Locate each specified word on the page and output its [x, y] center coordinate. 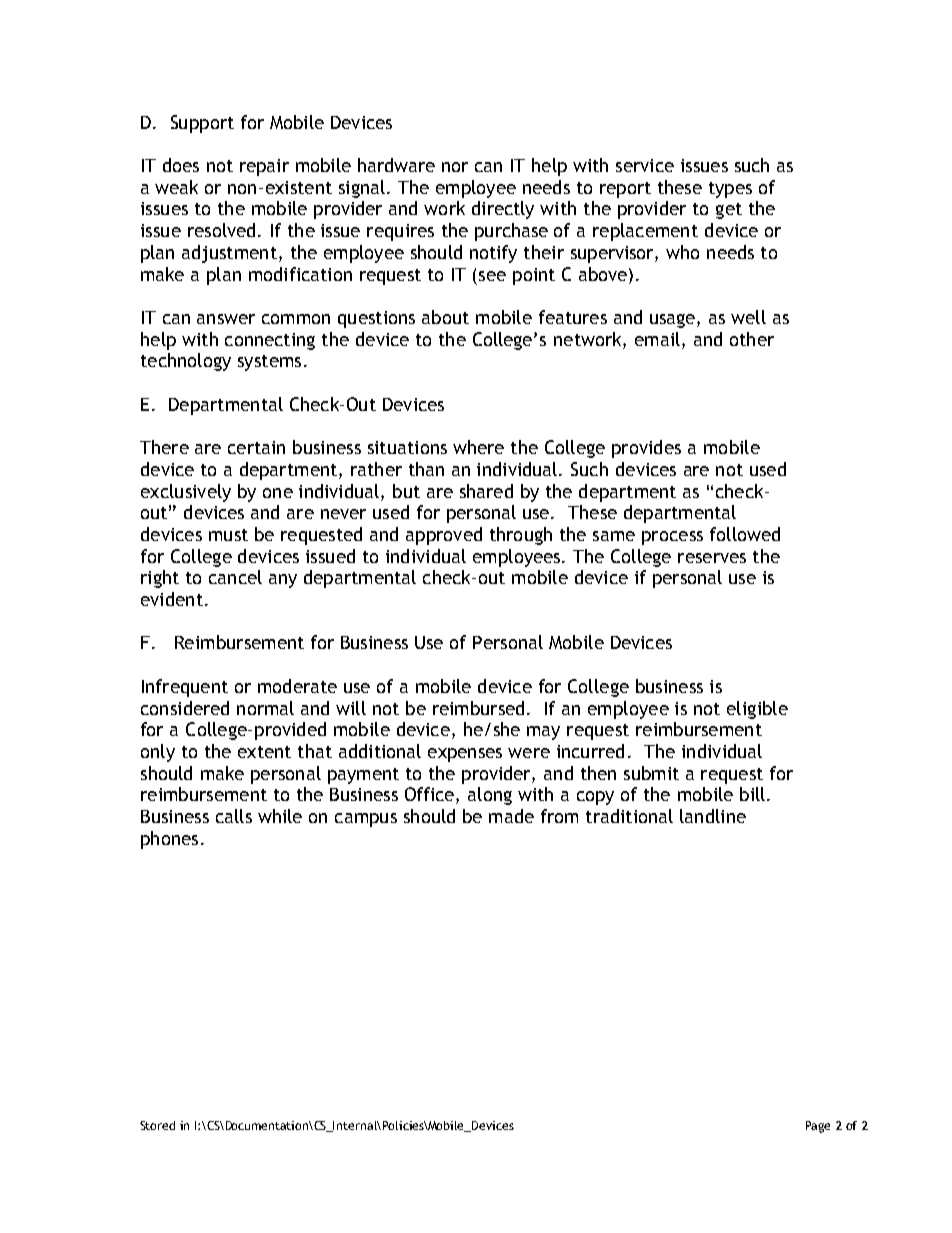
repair [264, 167]
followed [745, 534]
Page [818, 1127]
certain [256, 447]
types [730, 190]
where [478, 447]
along [490, 796]
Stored [157, 1125]
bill [754, 794]
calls [234, 816]
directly [503, 210]
